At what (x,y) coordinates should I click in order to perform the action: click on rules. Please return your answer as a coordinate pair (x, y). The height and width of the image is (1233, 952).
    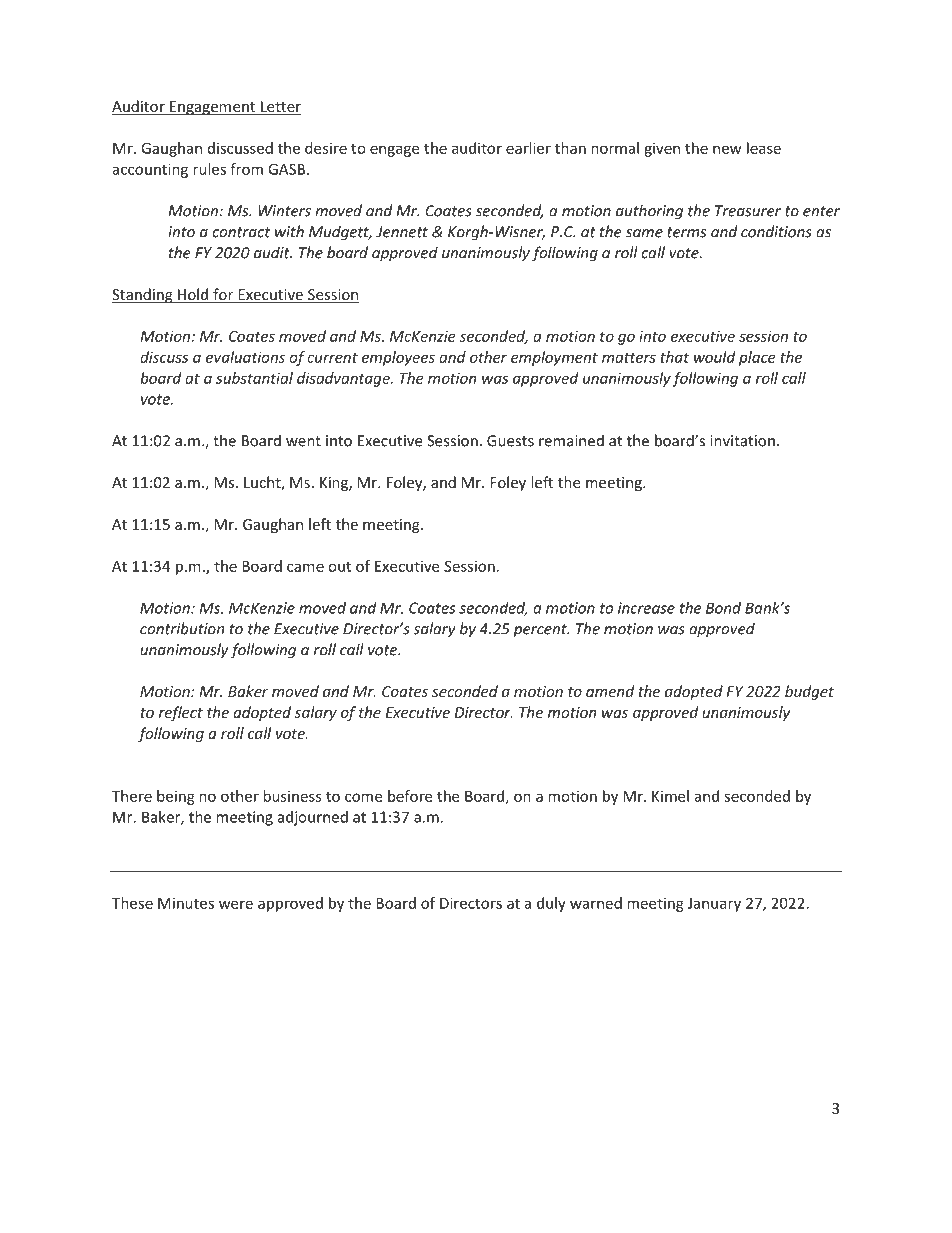
    Looking at the image, I should click on (209, 169).
